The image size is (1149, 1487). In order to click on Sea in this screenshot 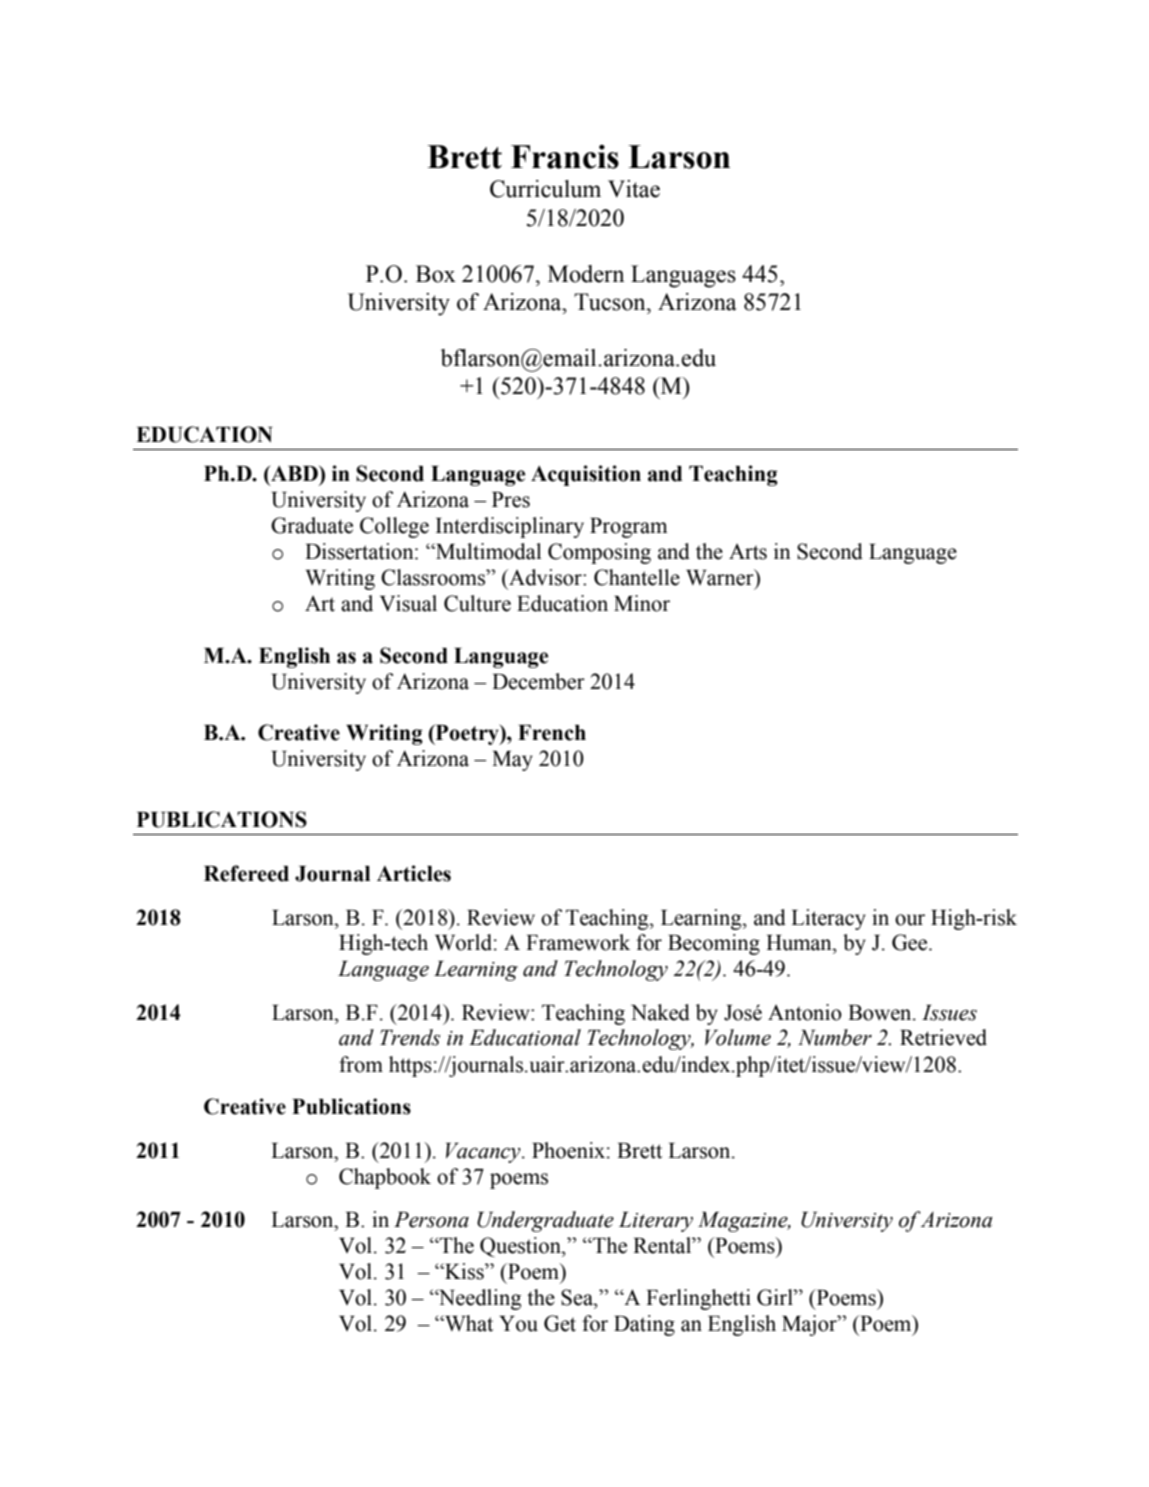, I will do `click(578, 1297)`.
